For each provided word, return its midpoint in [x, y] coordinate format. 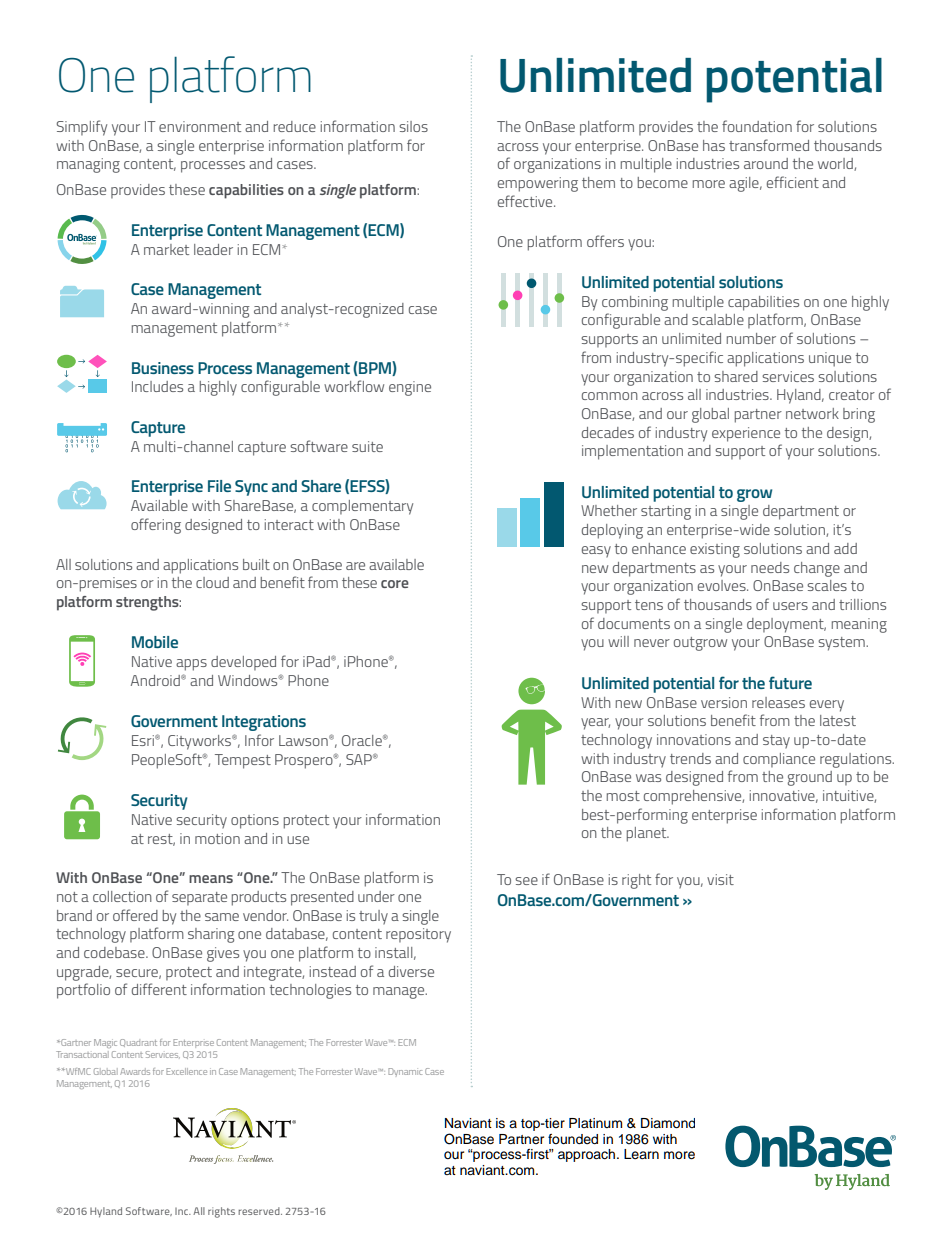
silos [413, 126]
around [766, 163]
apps [191, 665]
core [395, 584]
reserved [260, 1211]
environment [200, 126]
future [790, 682]
